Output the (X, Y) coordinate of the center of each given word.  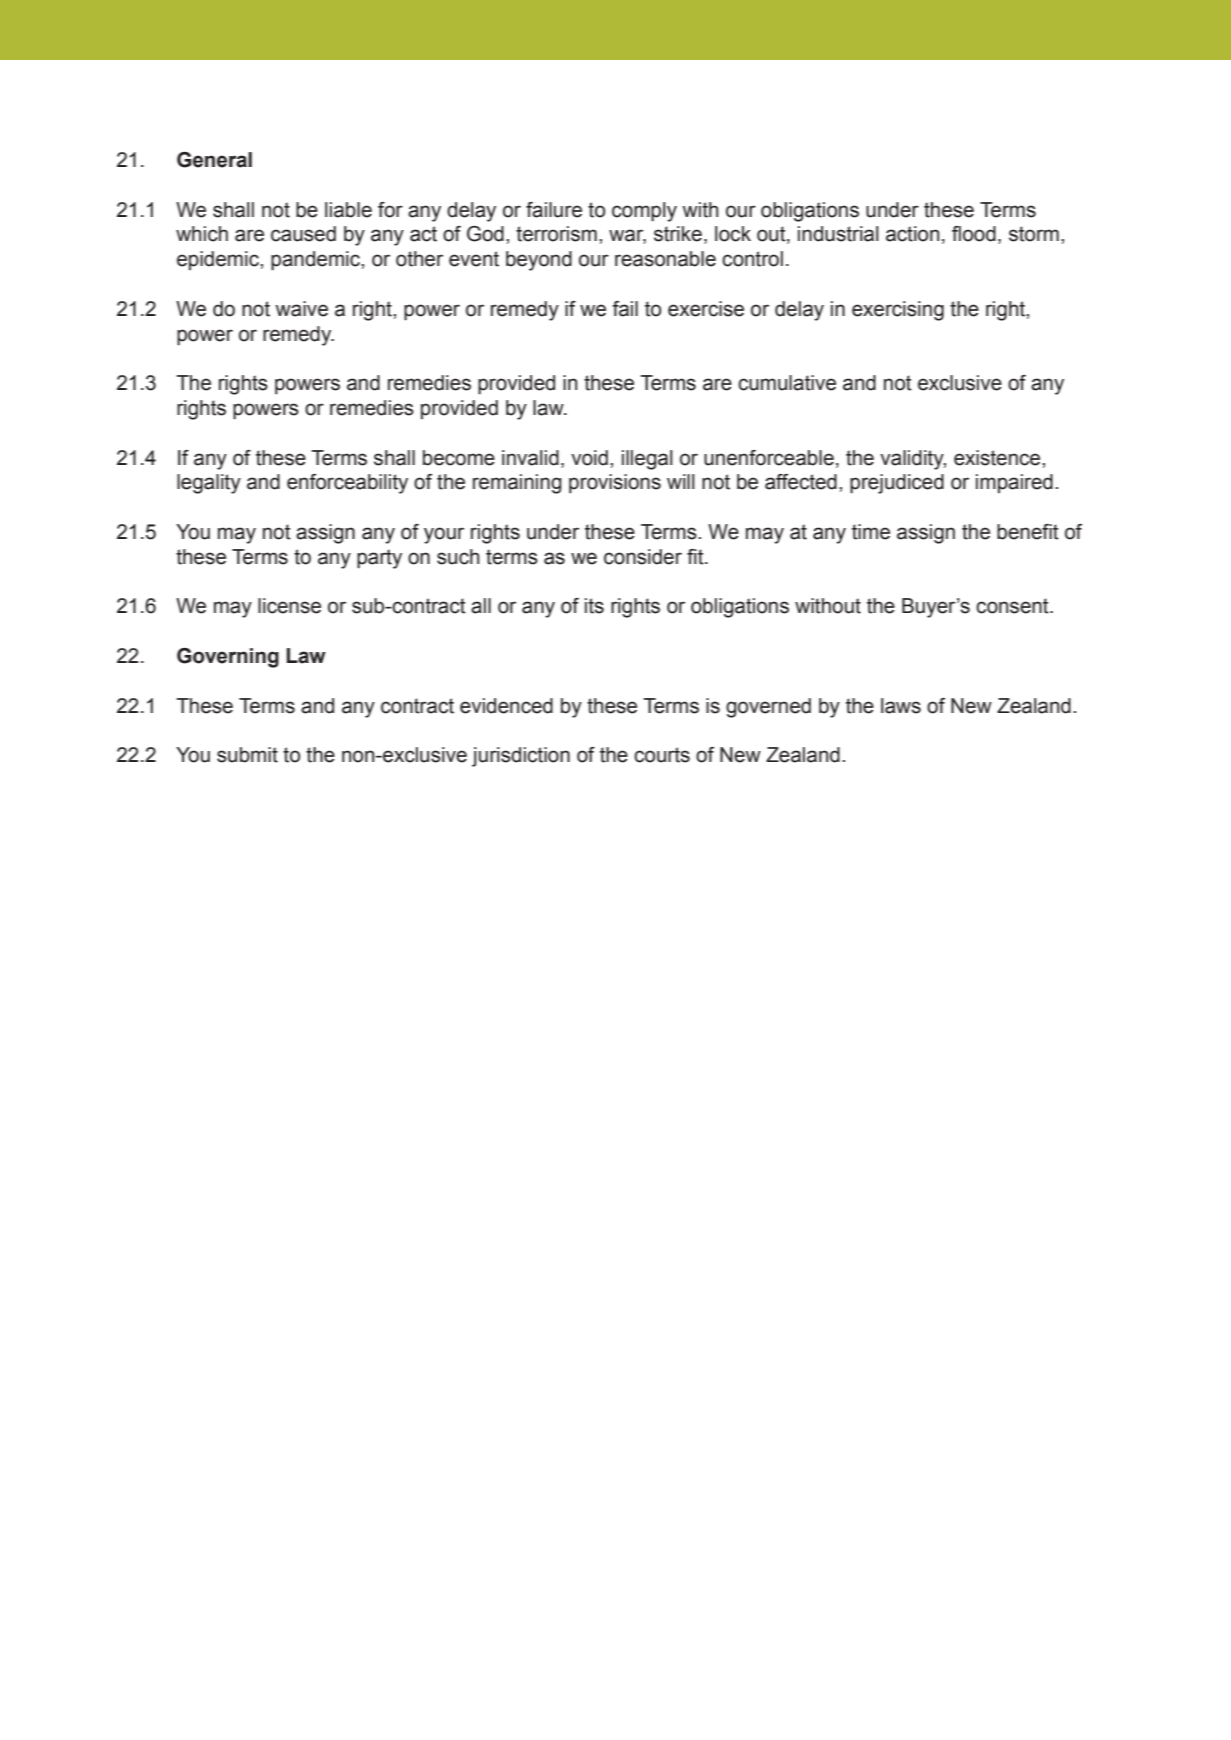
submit (247, 755)
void (589, 458)
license (289, 606)
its (594, 606)
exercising (898, 311)
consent (1013, 606)
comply (644, 212)
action (912, 234)
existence (998, 458)
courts (662, 755)
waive (301, 309)
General (214, 160)
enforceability (347, 484)
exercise (706, 309)
